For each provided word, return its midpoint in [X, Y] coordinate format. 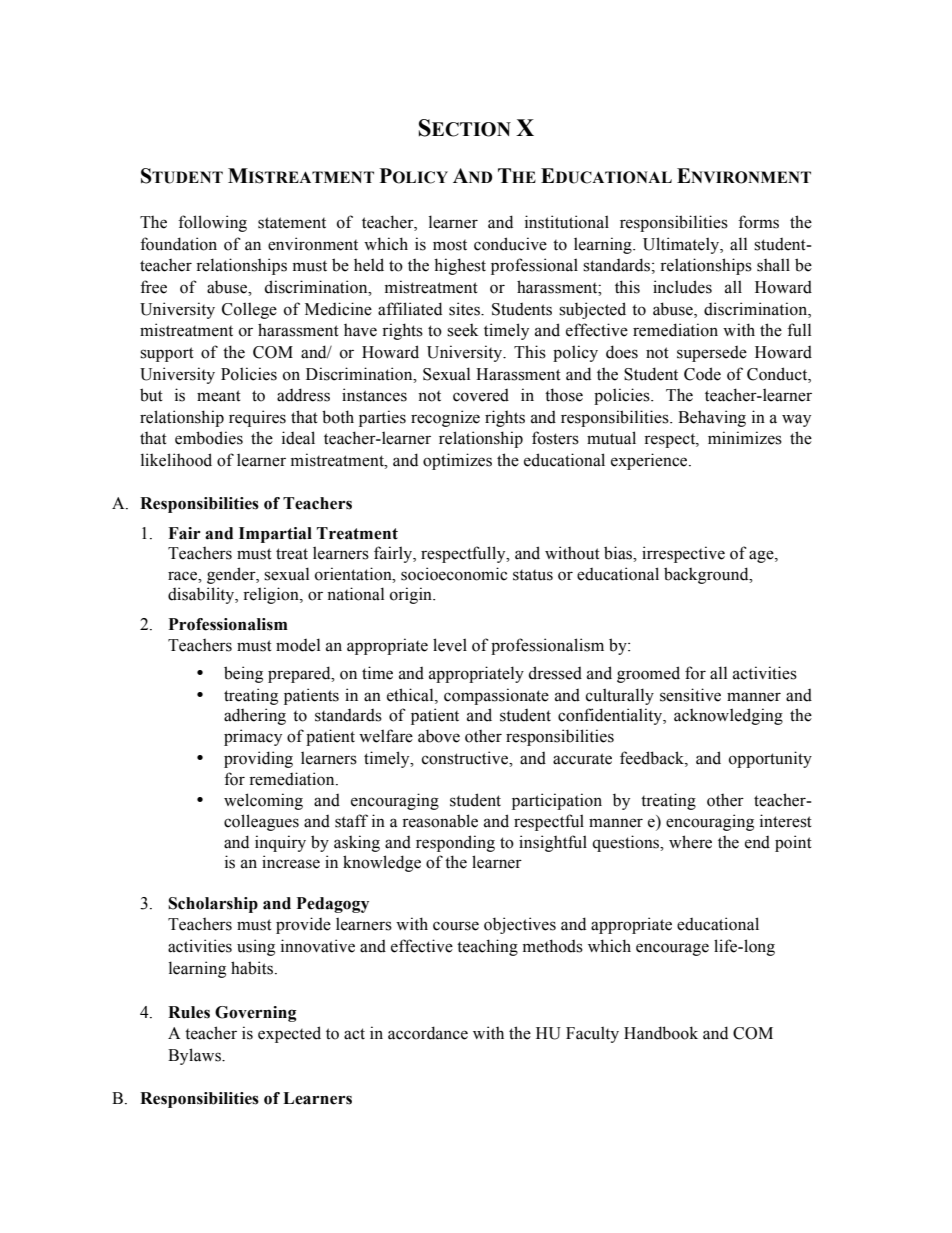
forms [758, 222]
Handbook [661, 1033]
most [450, 245]
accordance [428, 1033]
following [212, 223]
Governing [256, 1014]
